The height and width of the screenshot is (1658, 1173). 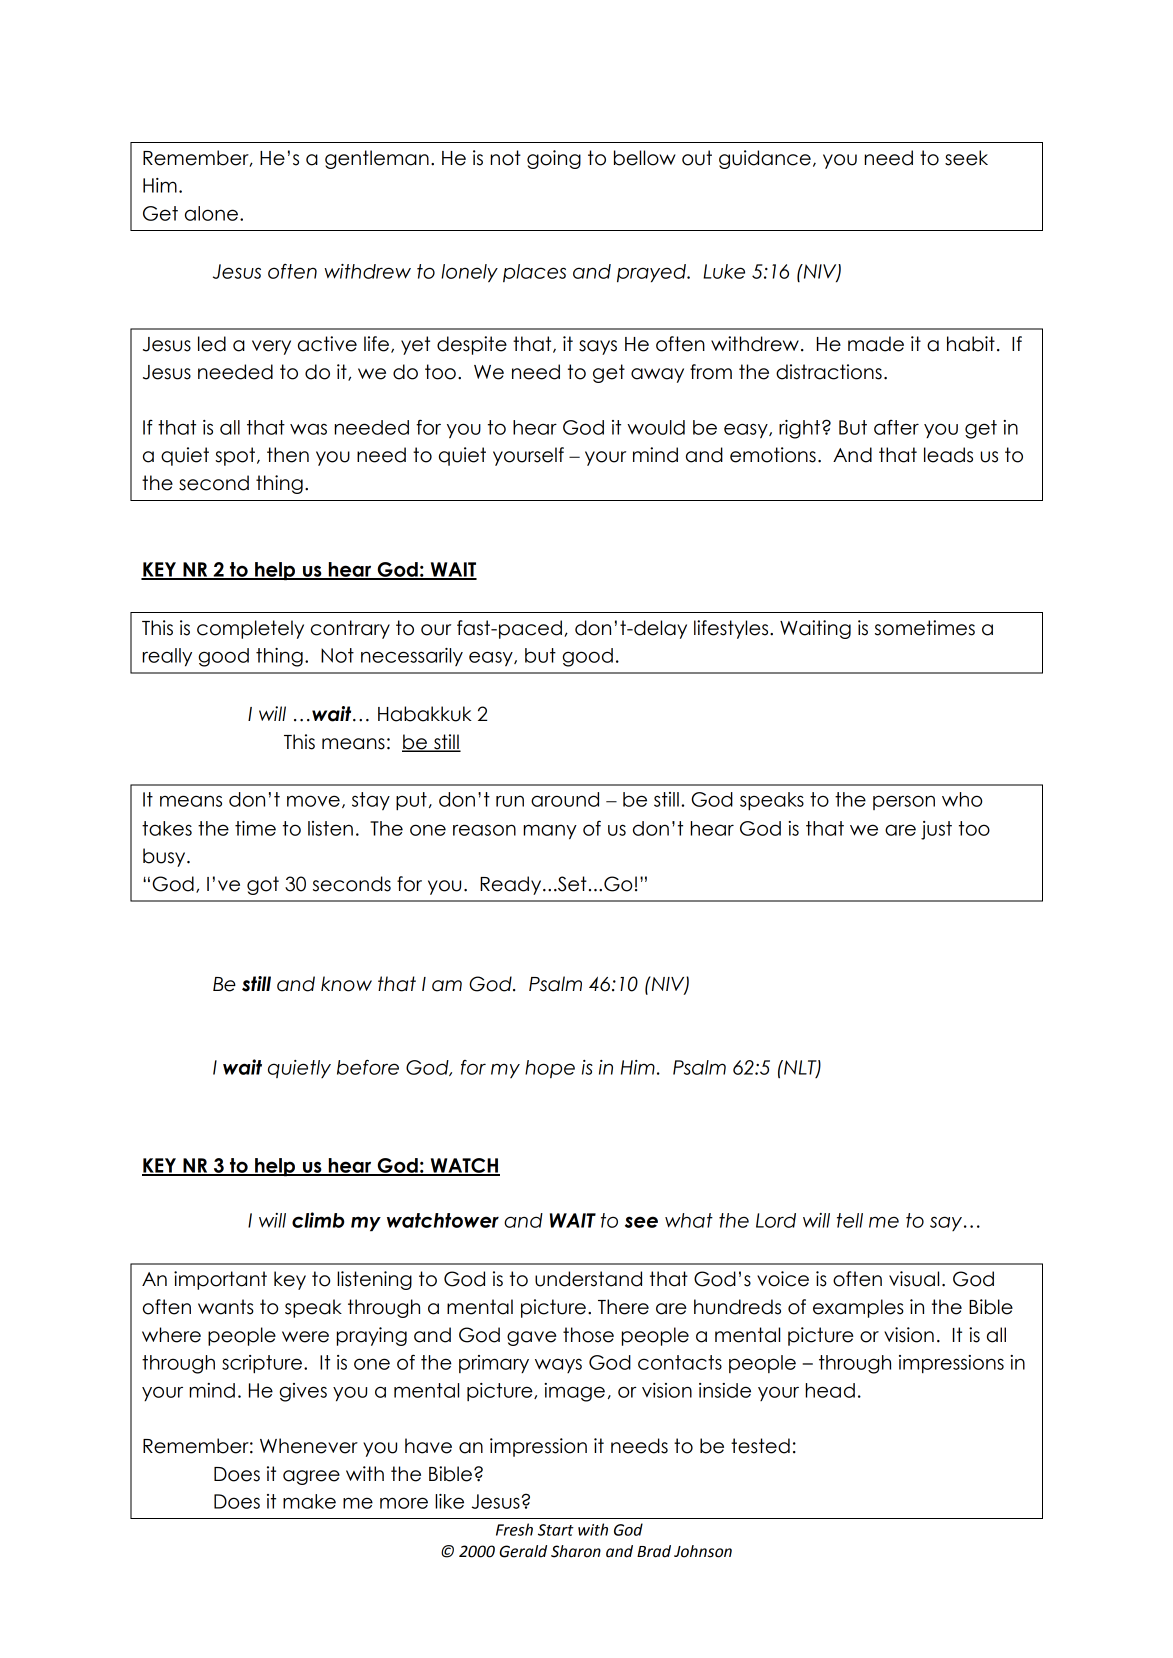 I want to click on going, so click(x=554, y=159).
